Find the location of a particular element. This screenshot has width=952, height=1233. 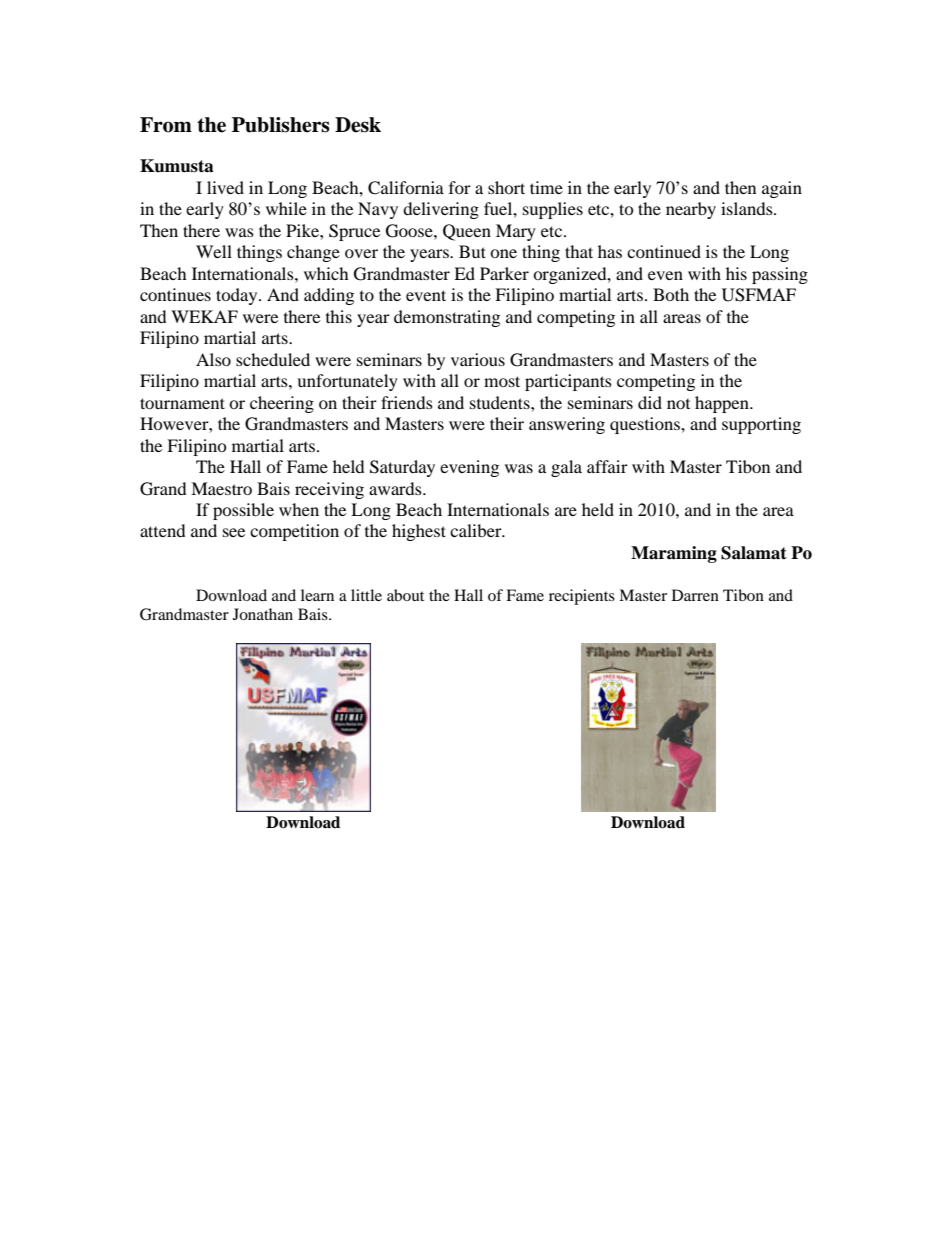

Both is located at coordinates (671, 294).
